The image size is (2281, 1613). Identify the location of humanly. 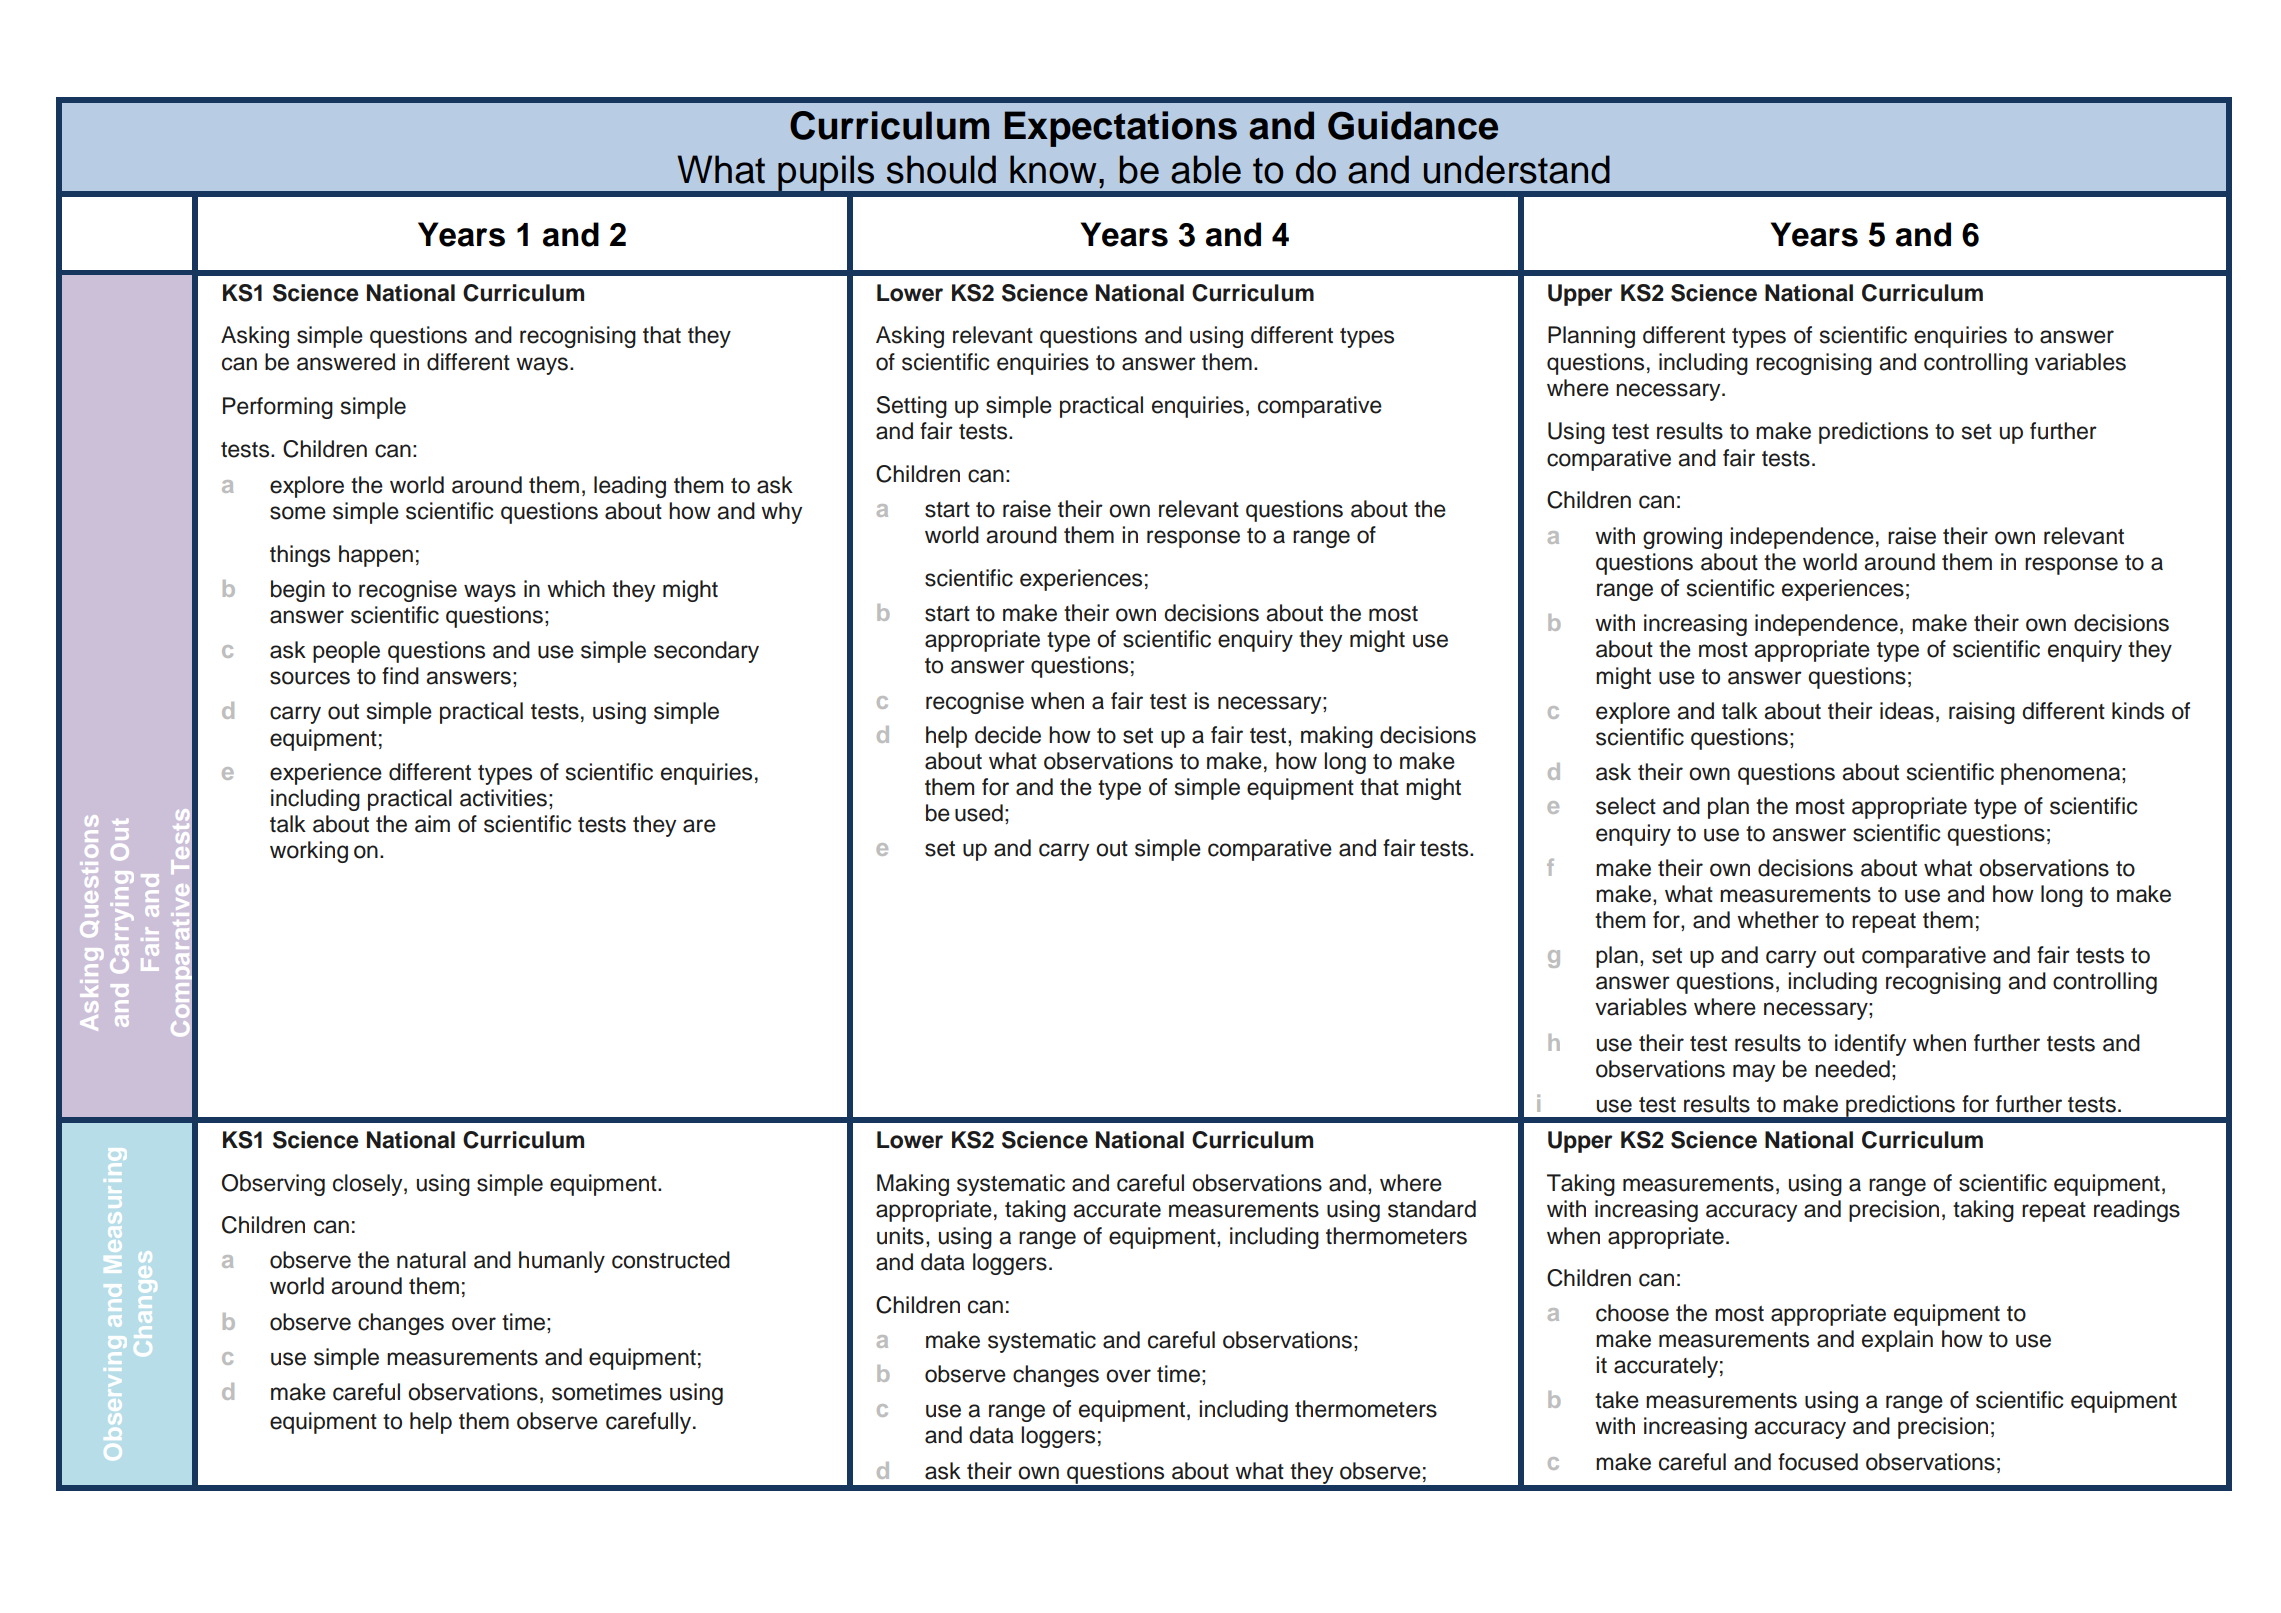
(562, 1262).
